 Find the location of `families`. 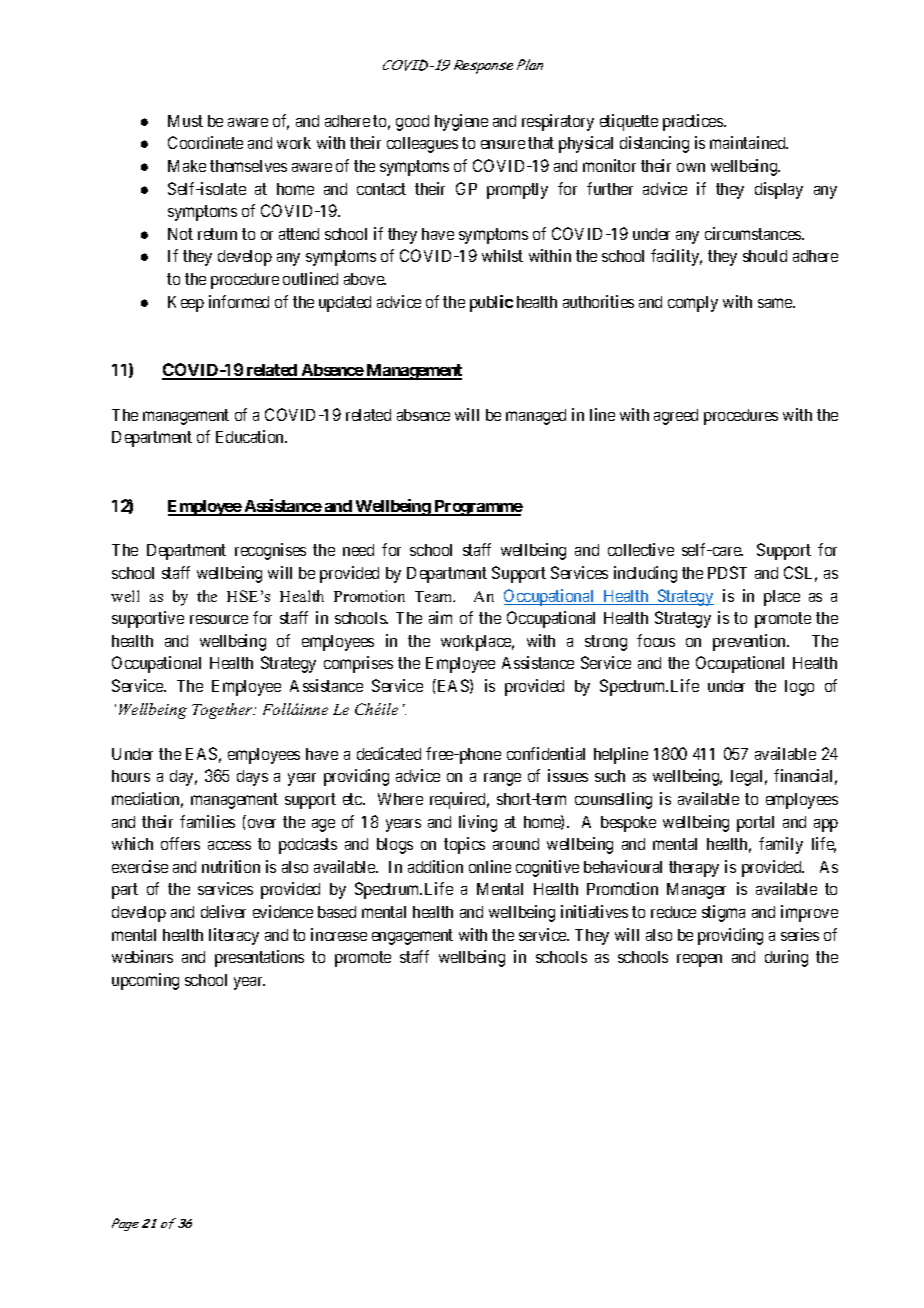

families is located at coordinates (207, 821).
